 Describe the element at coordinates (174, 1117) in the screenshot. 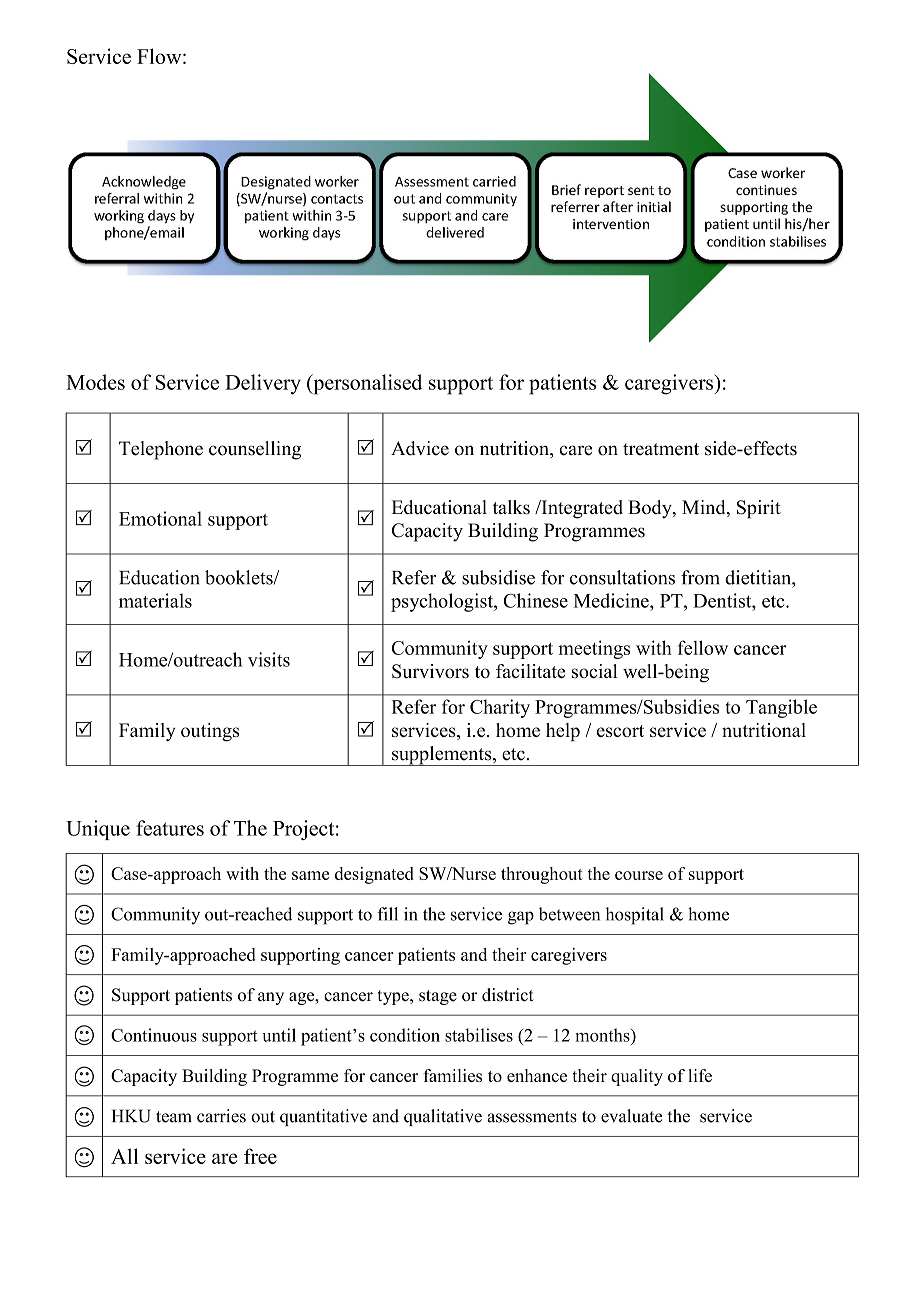

I see `team` at that location.
